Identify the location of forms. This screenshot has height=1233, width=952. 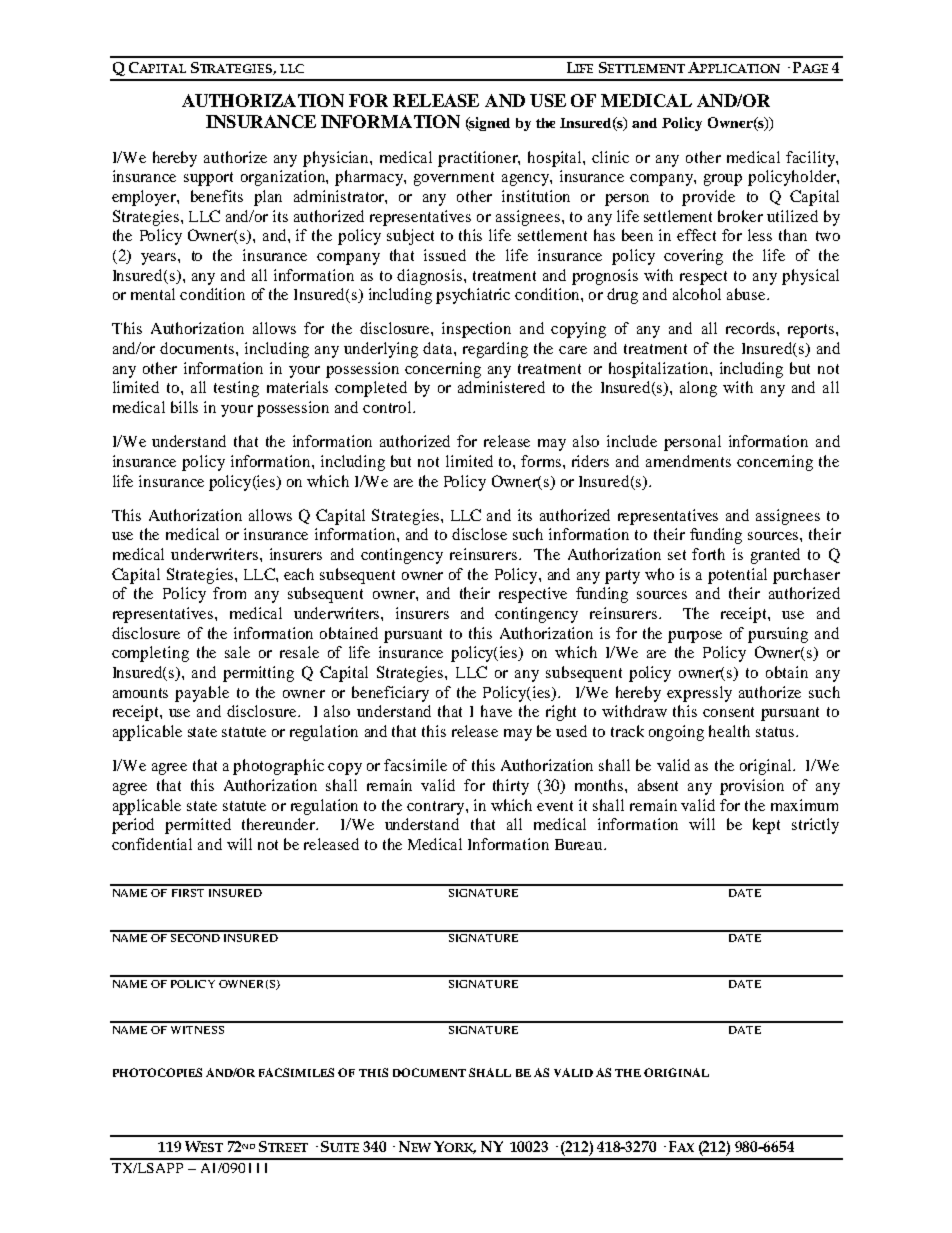
(542, 461).
